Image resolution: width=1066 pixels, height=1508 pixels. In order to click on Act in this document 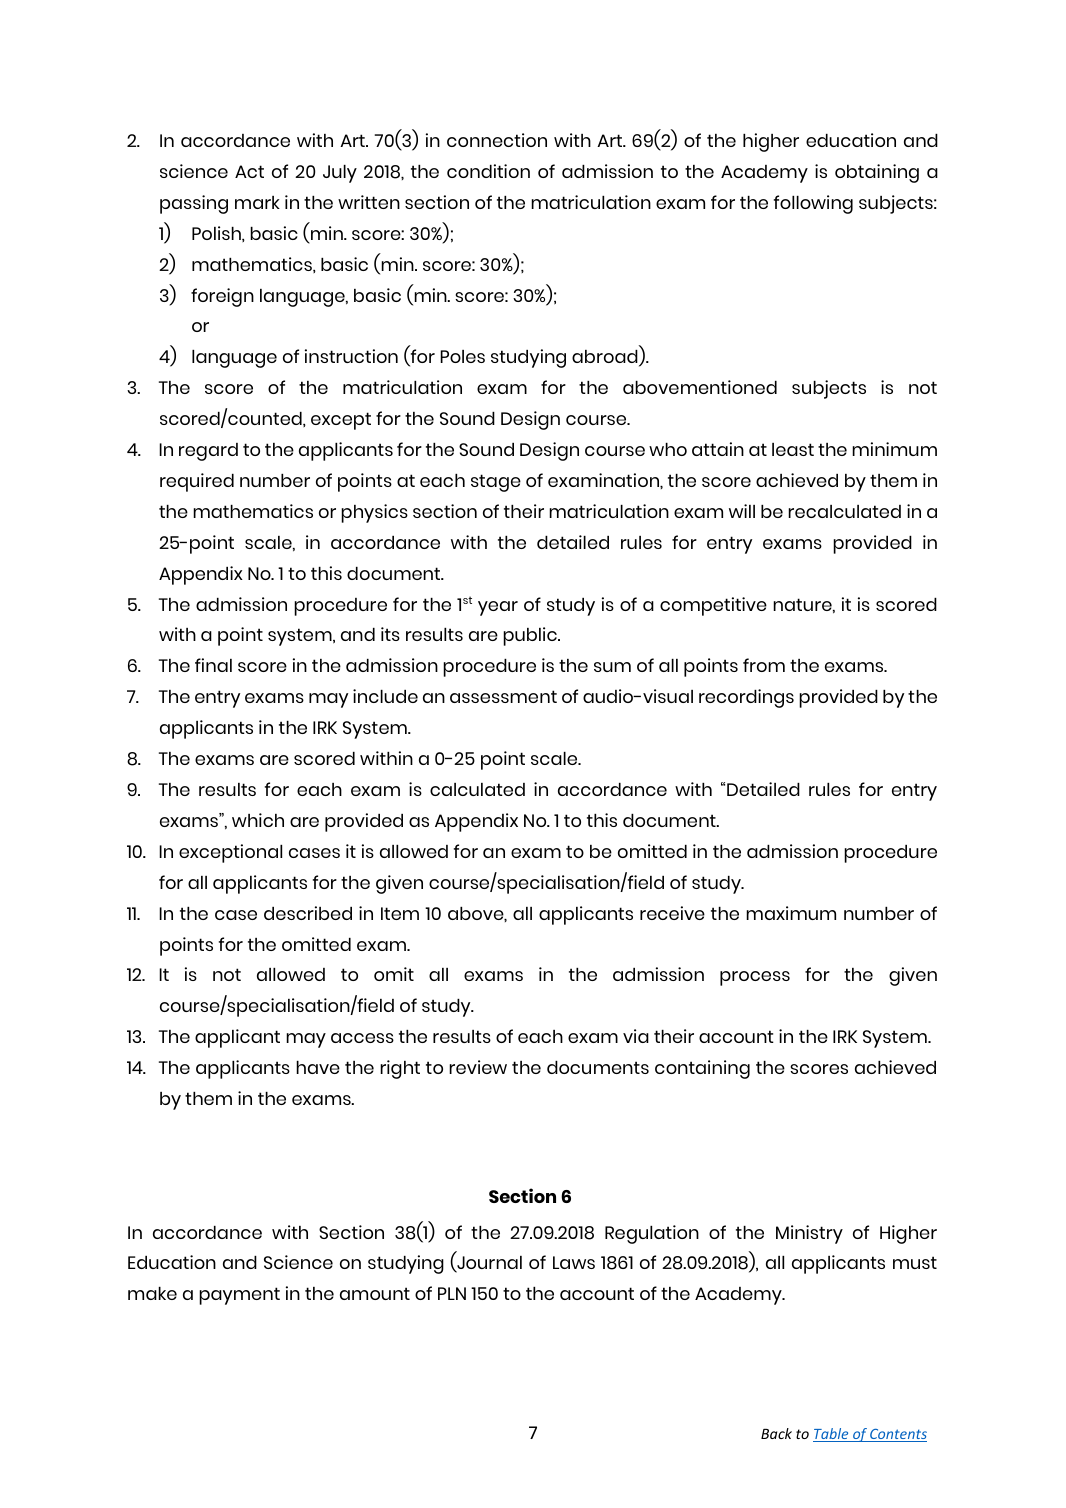, I will do `click(249, 171)`.
